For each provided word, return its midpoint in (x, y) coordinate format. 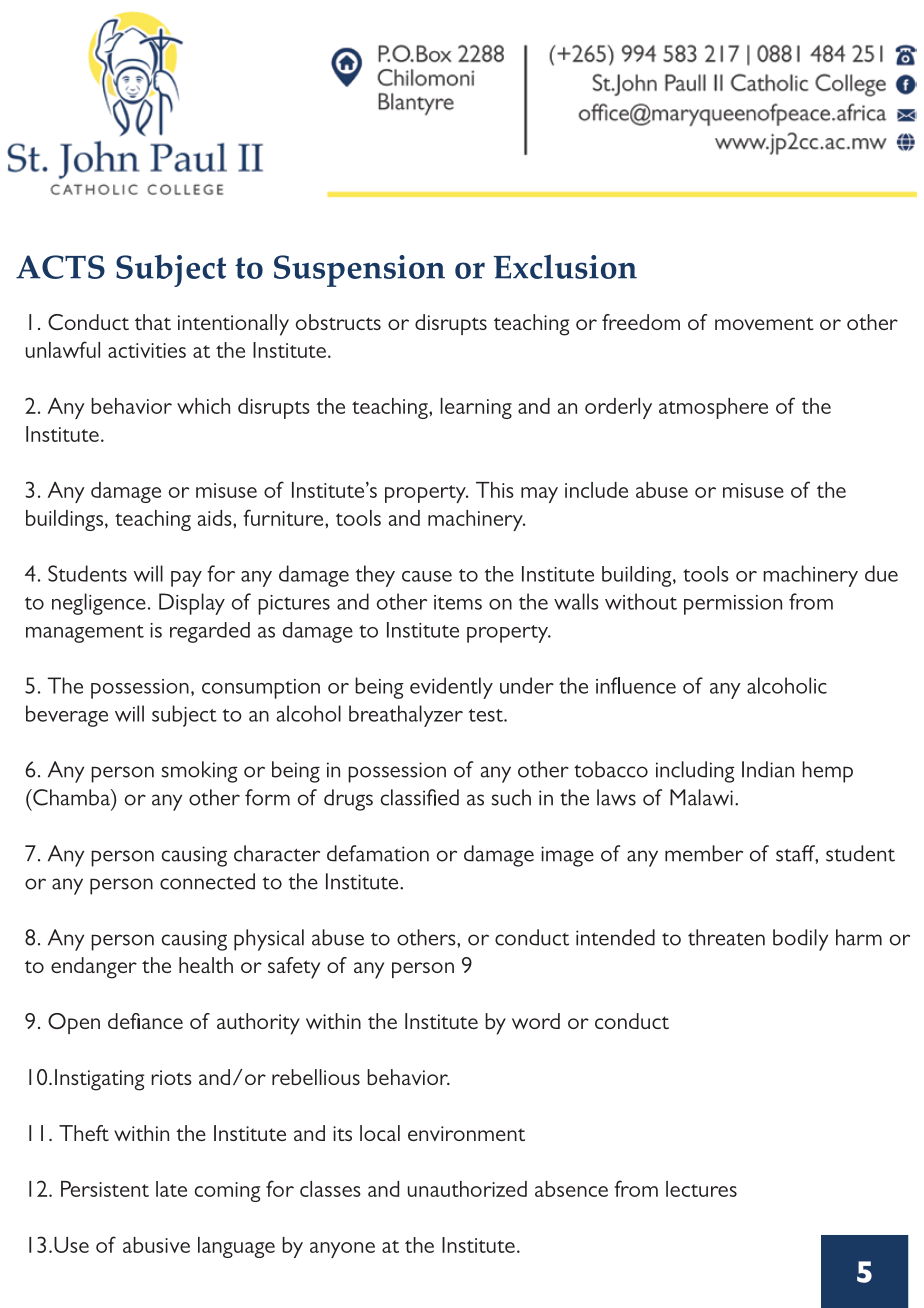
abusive (156, 1245)
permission (733, 605)
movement (764, 323)
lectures (701, 1189)
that (153, 322)
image (567, 856)
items (458, 602)
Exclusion (565, 266)
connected (207, 881)
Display (192, 604)
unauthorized (467, 1189)
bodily (800, 940)
